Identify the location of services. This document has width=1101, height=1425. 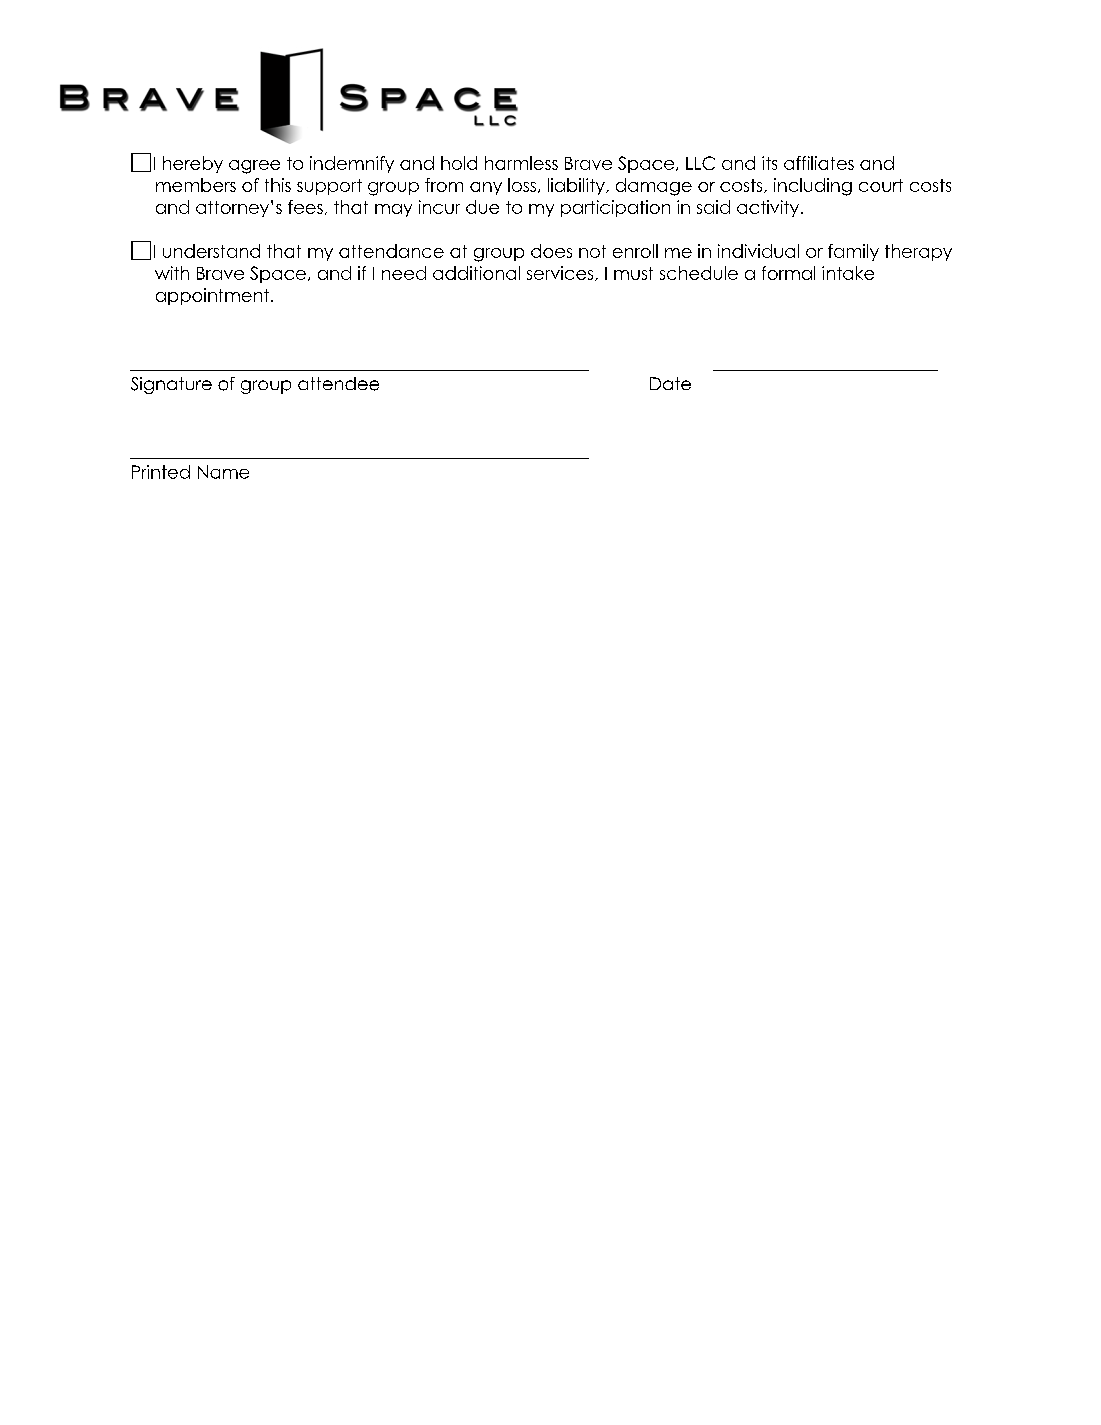
(561, 273).
